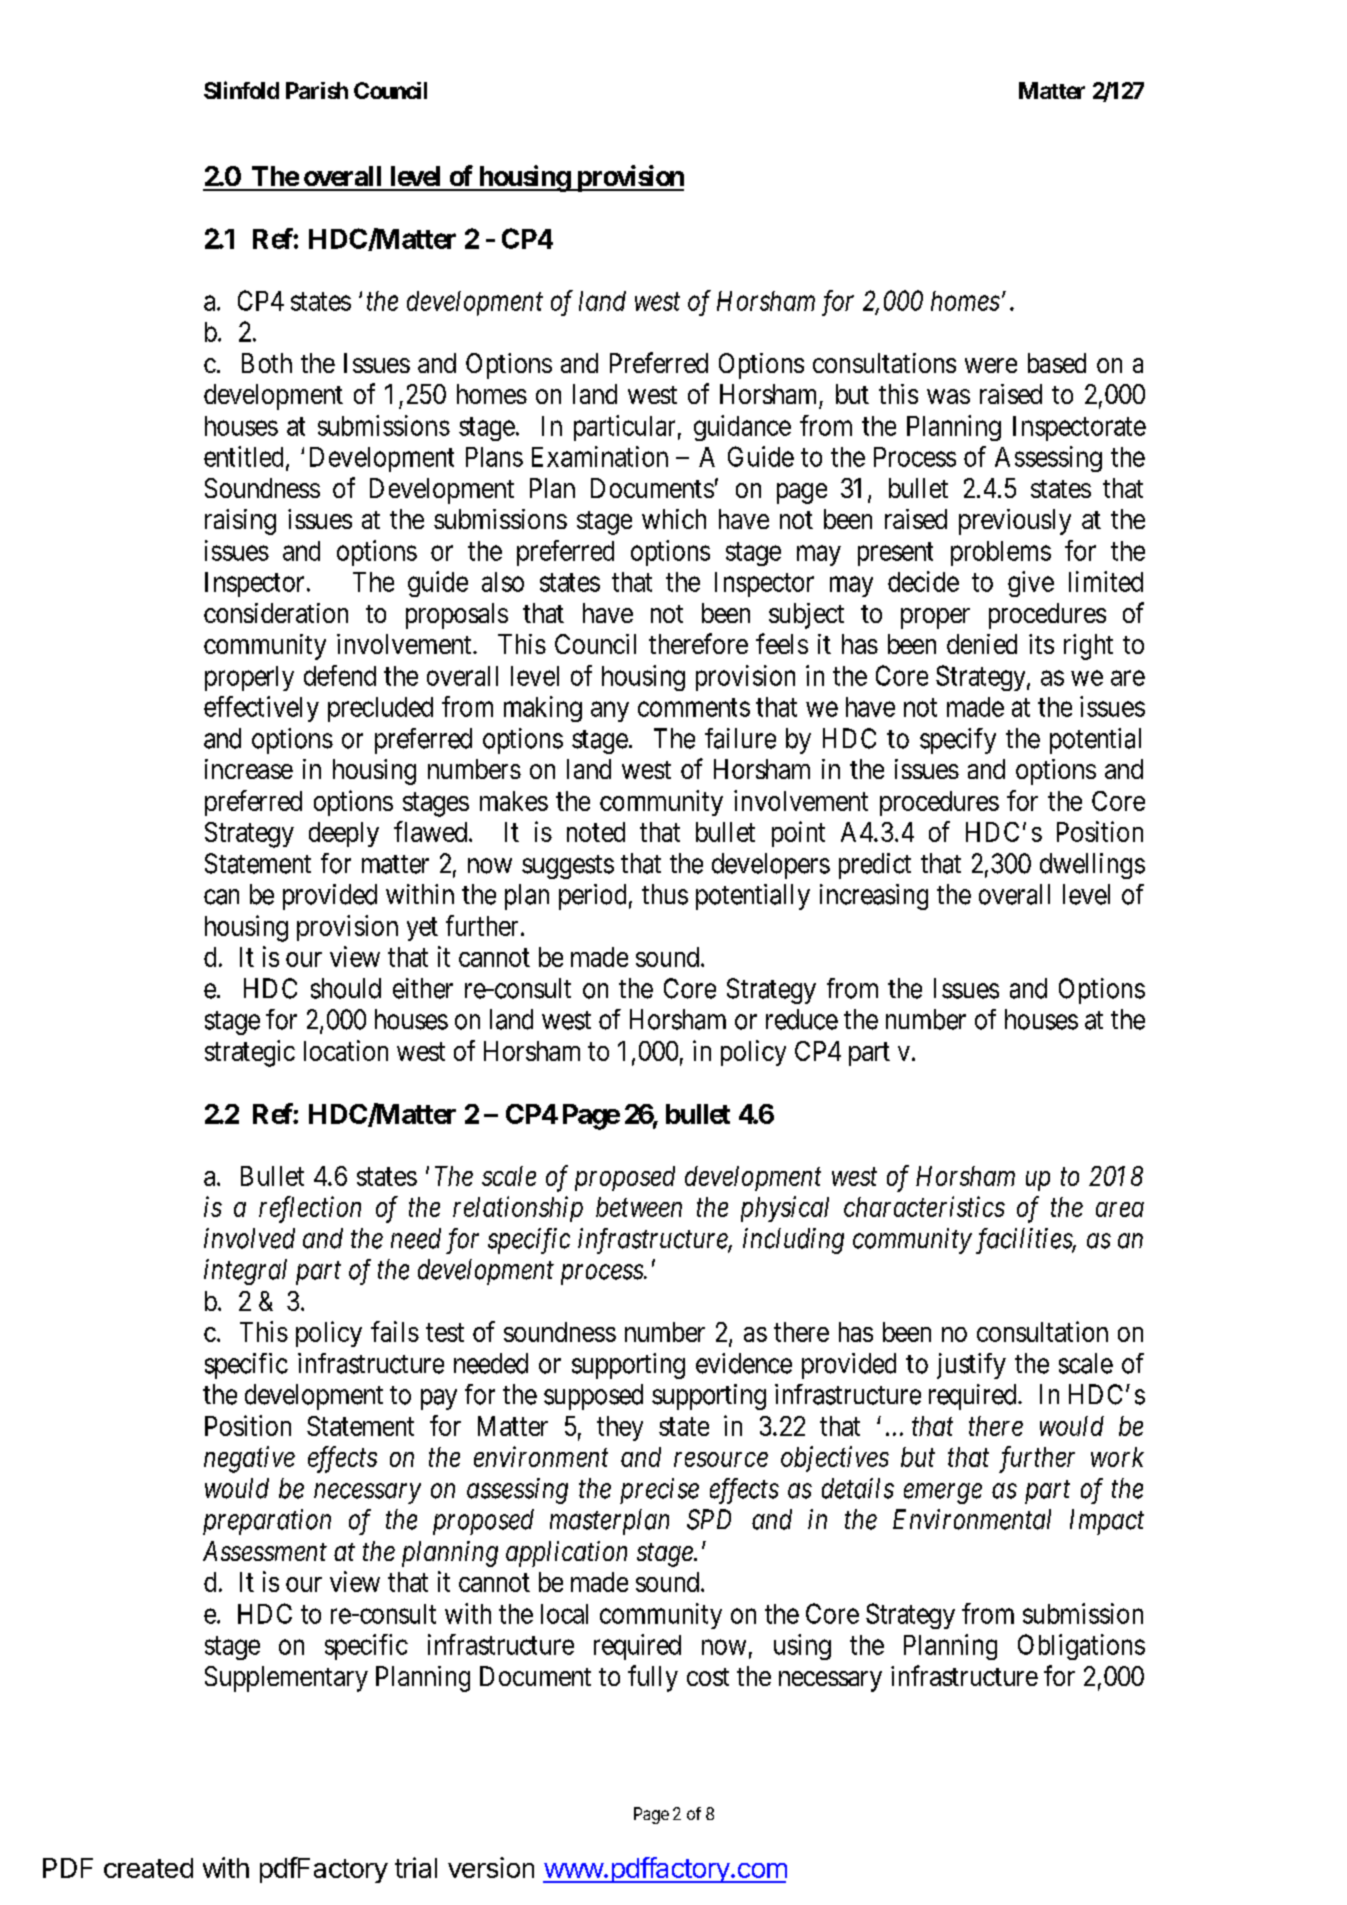 The width and height of the screenshot is (1347, 1905). What do you see at coordinates (874, 897) in the screenshot?
I see `increasing` at bounding box center [874, 897].
